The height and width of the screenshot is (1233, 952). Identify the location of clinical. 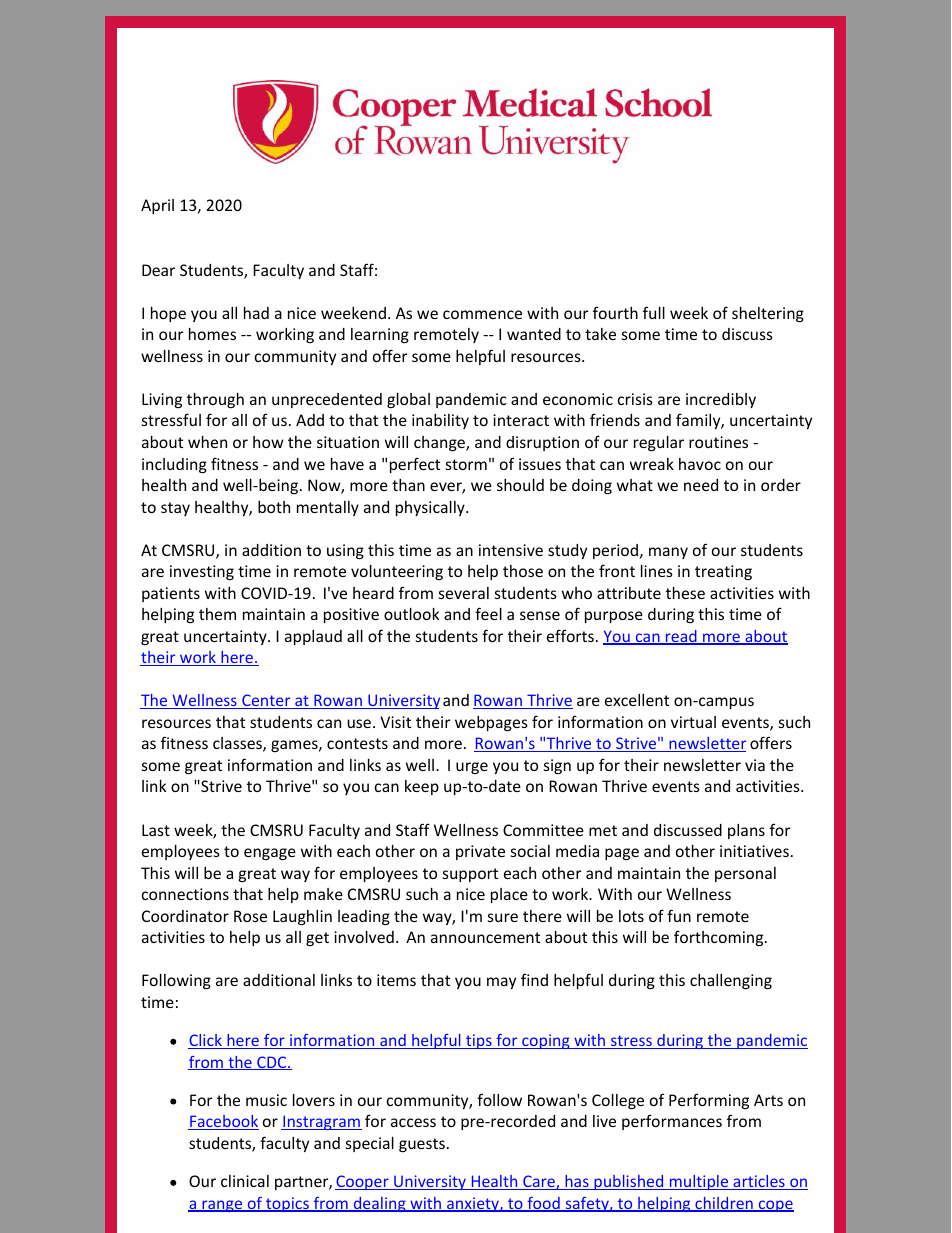
(245, 1181).
